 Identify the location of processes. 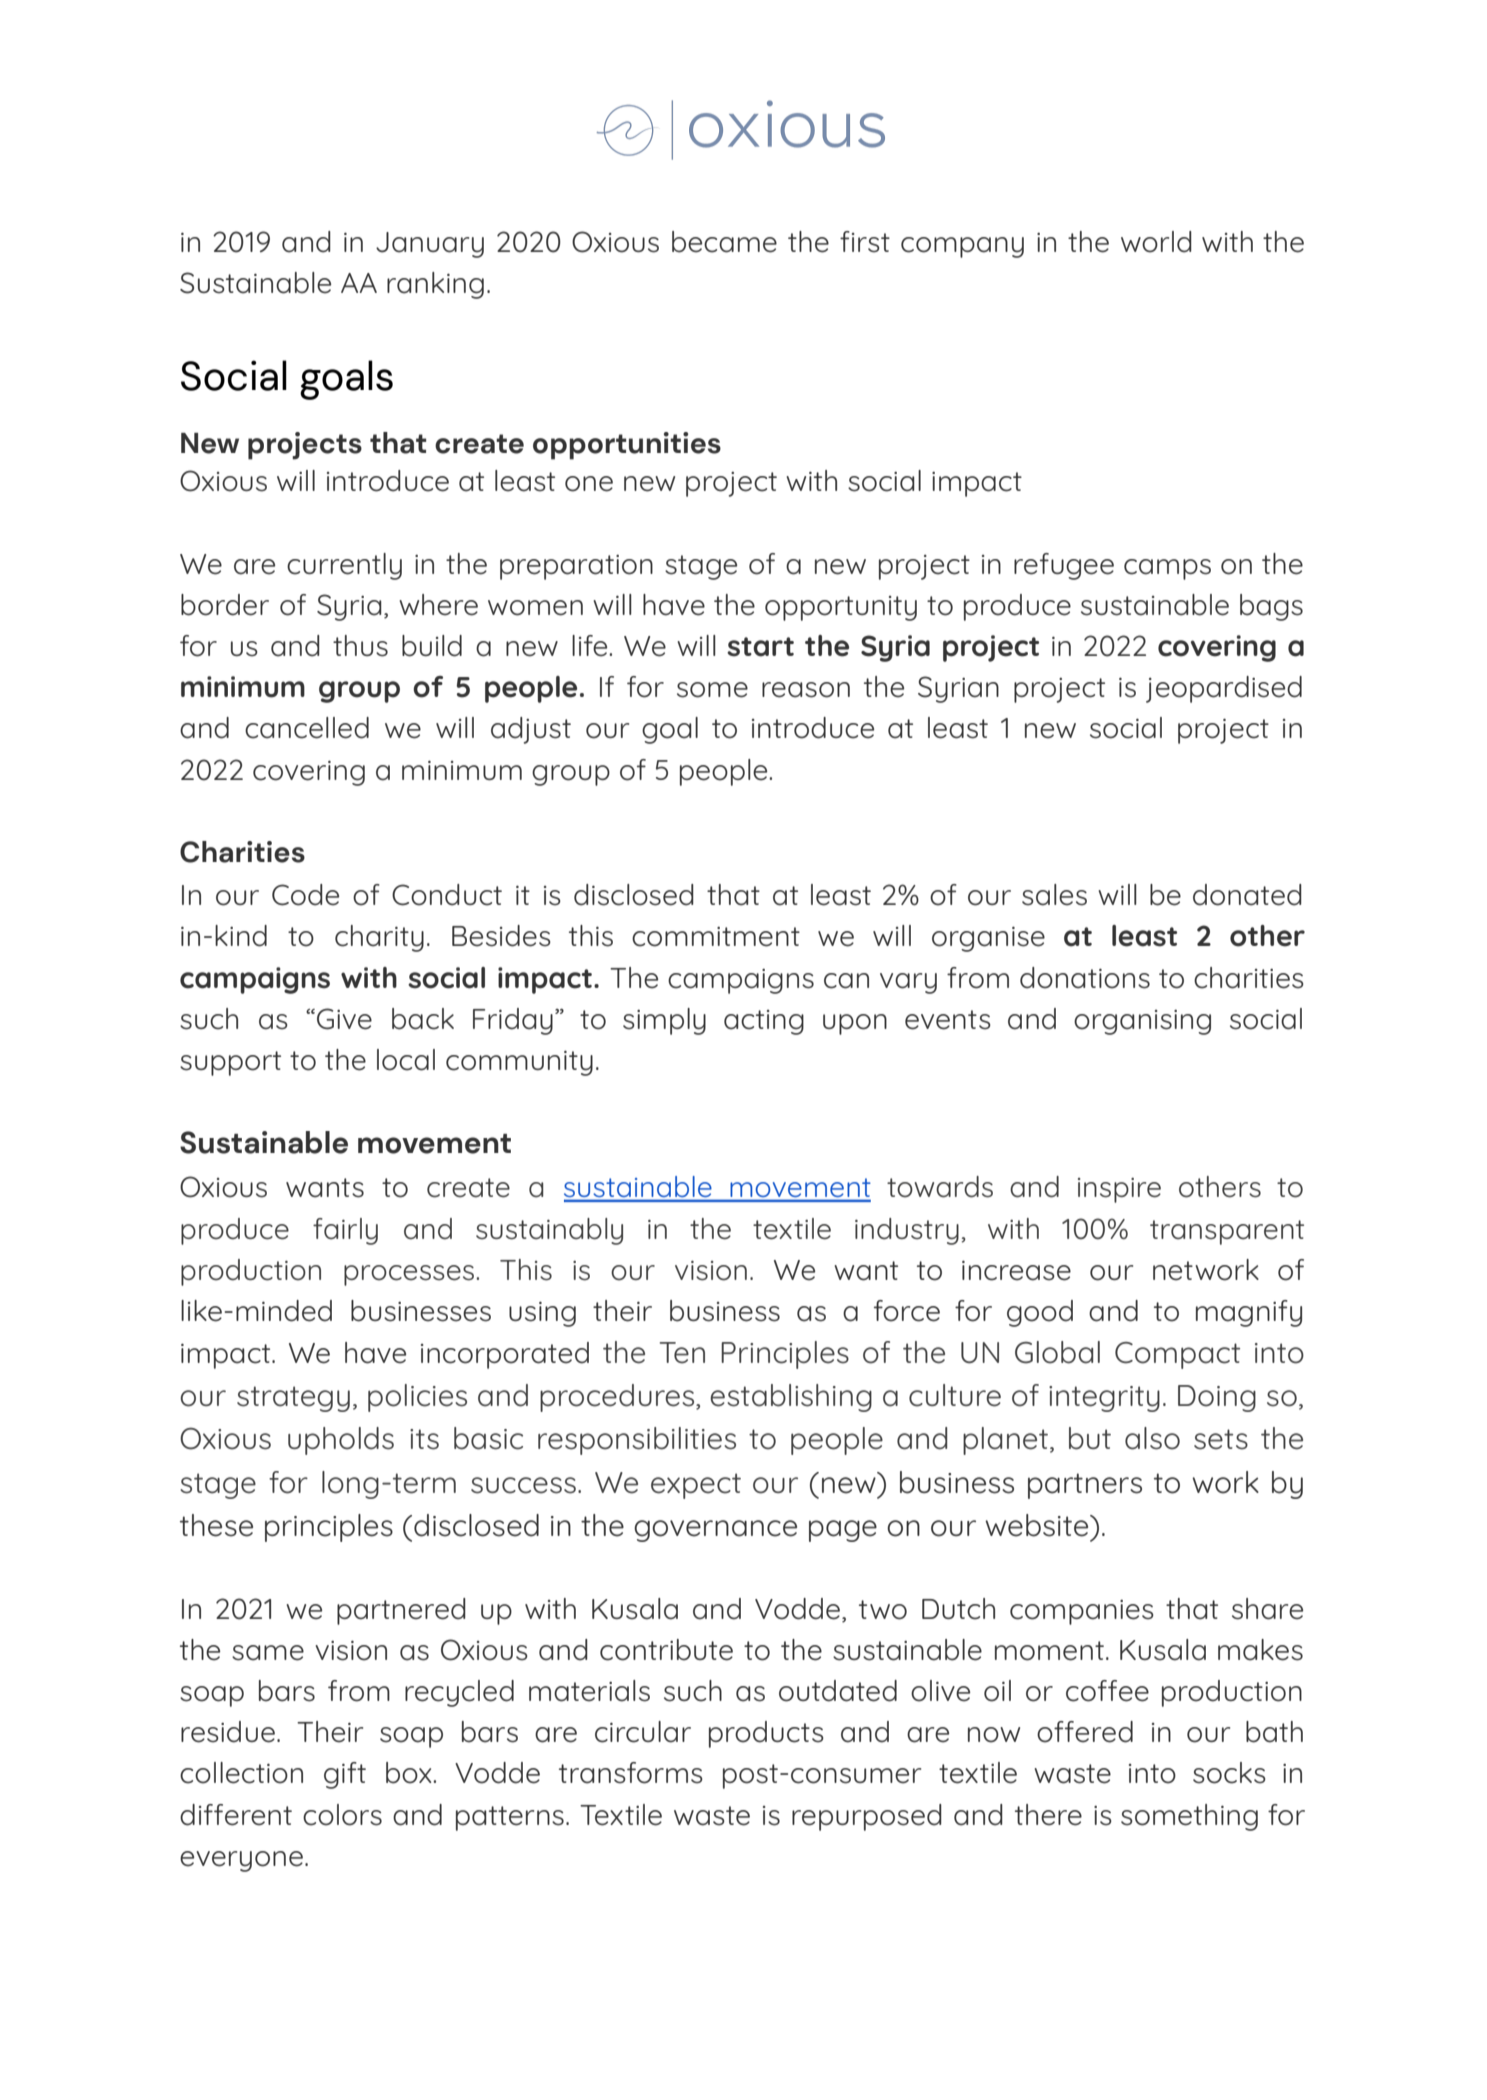
(410, 1275).
